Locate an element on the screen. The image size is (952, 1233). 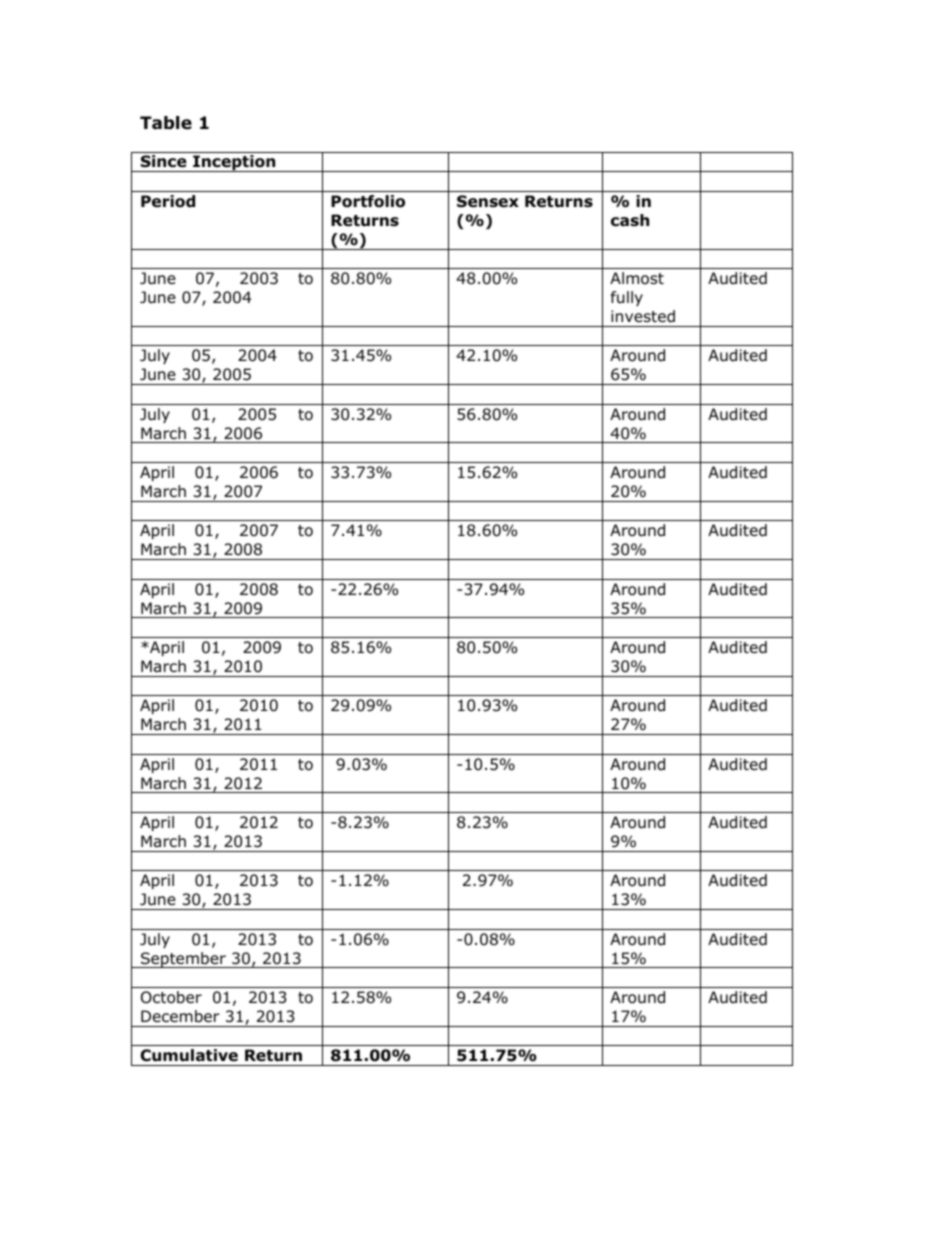
Period is located at coordinates (168, 201).
